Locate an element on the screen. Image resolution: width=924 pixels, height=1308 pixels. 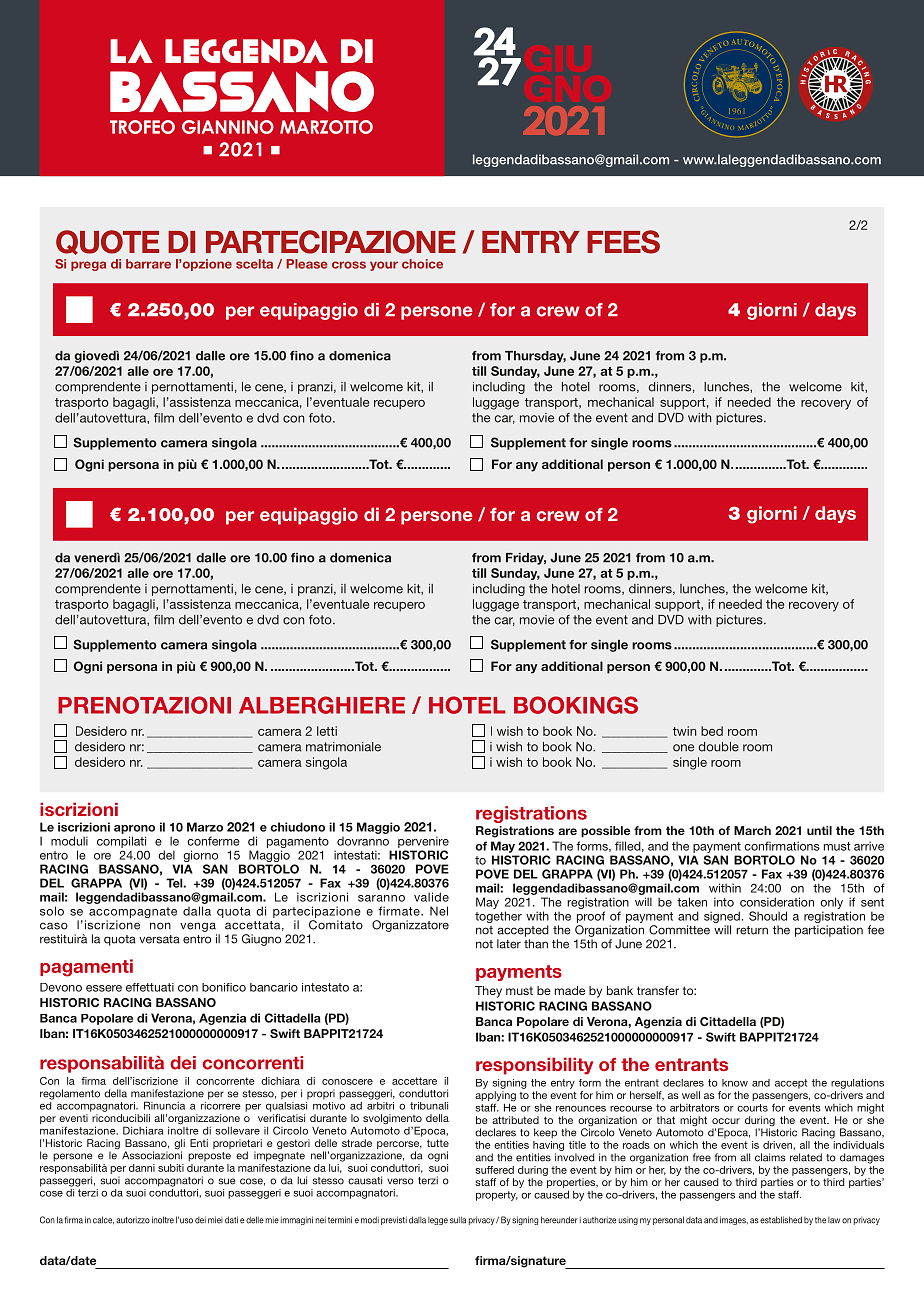
bed is located at coordinates (712, 731).
